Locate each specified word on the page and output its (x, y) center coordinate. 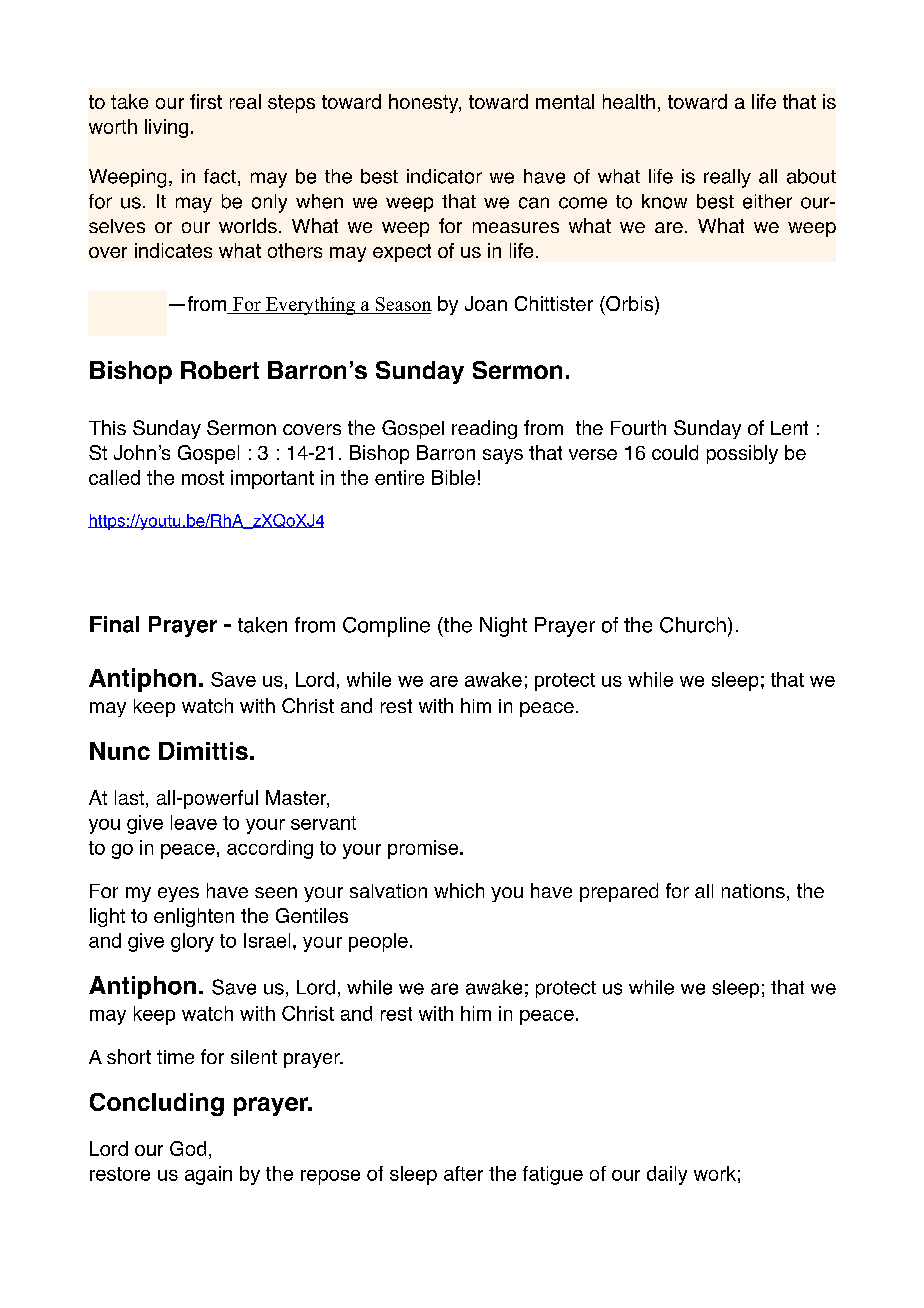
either (767, 201)
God (188, 1148)
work (715, 1173)
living (166, 128)
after (463, 1173)
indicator (444, 176)
